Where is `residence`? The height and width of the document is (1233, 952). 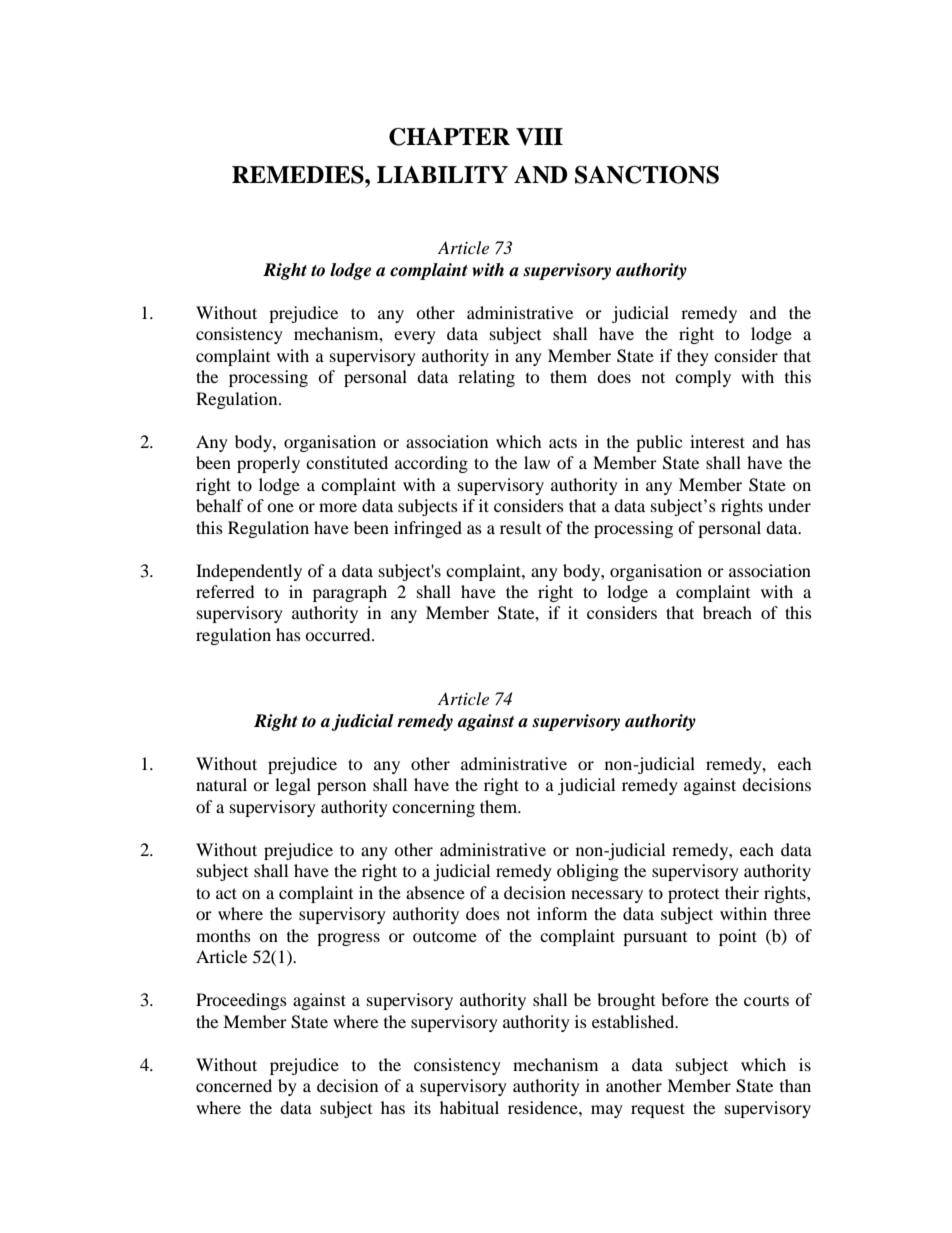 residence is located at coordinates (544, 1107).
